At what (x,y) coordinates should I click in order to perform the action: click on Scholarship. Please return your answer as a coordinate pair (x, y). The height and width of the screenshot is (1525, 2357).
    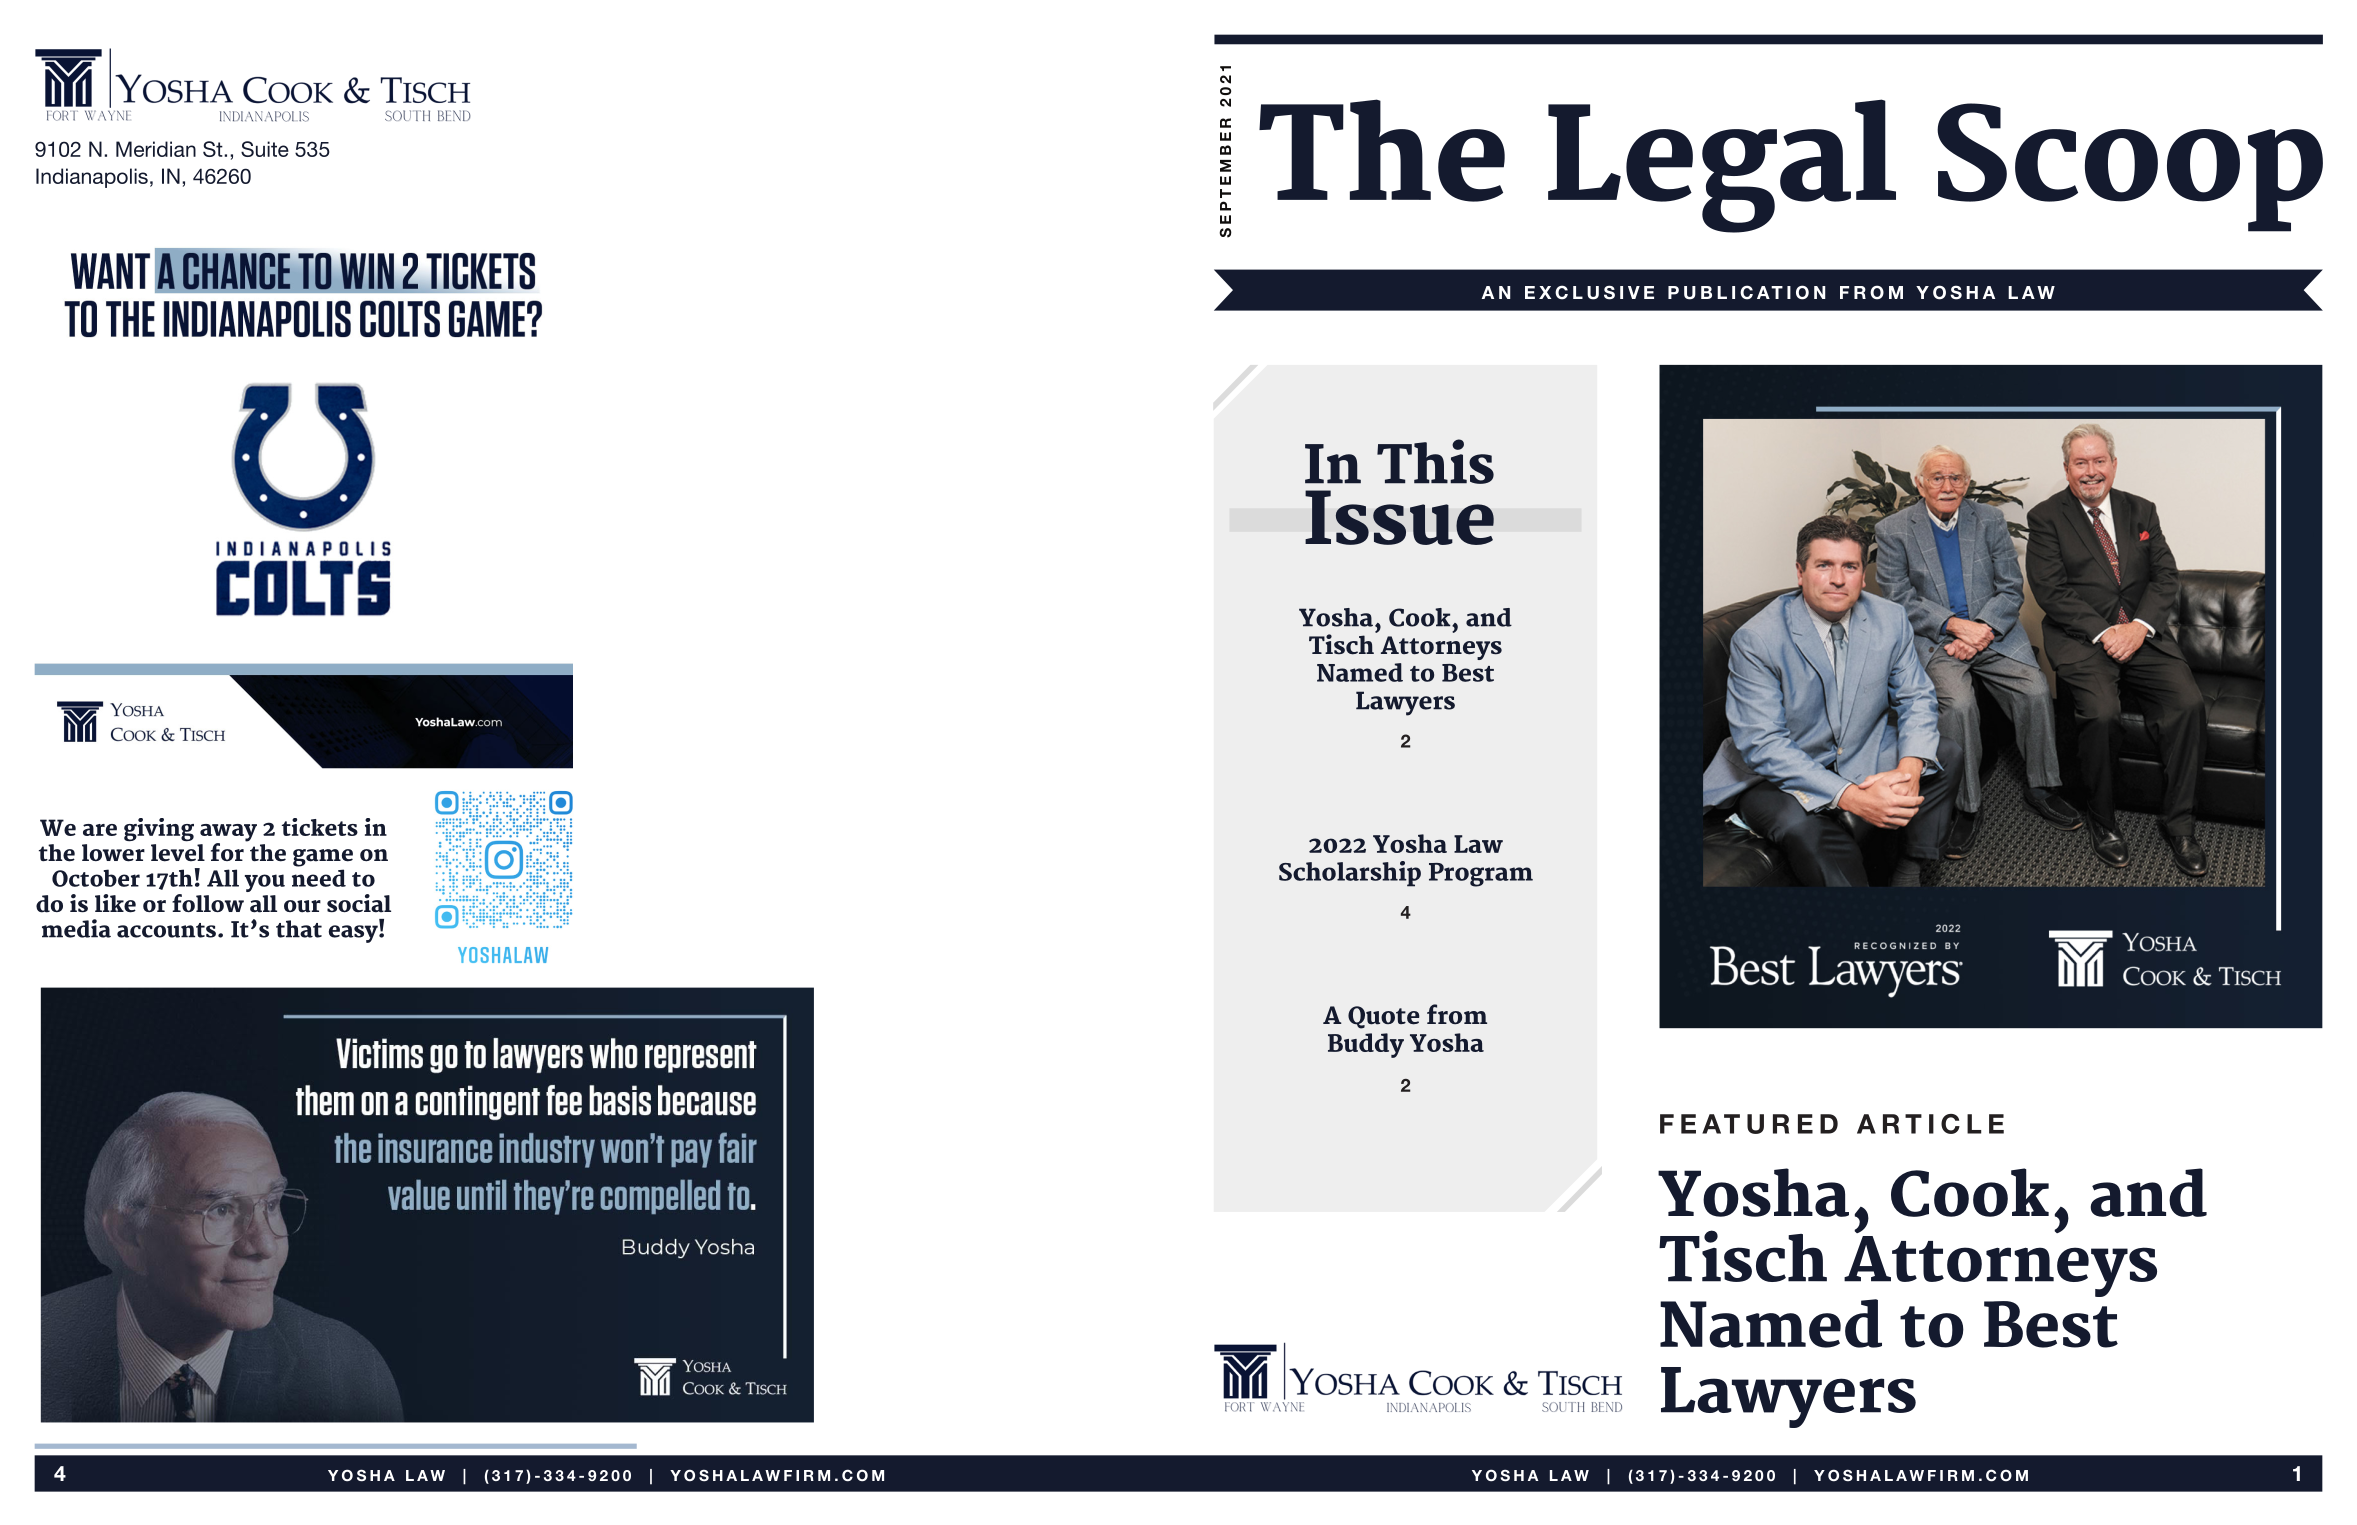
    Looking at the image, I should click on (1350, 874).
